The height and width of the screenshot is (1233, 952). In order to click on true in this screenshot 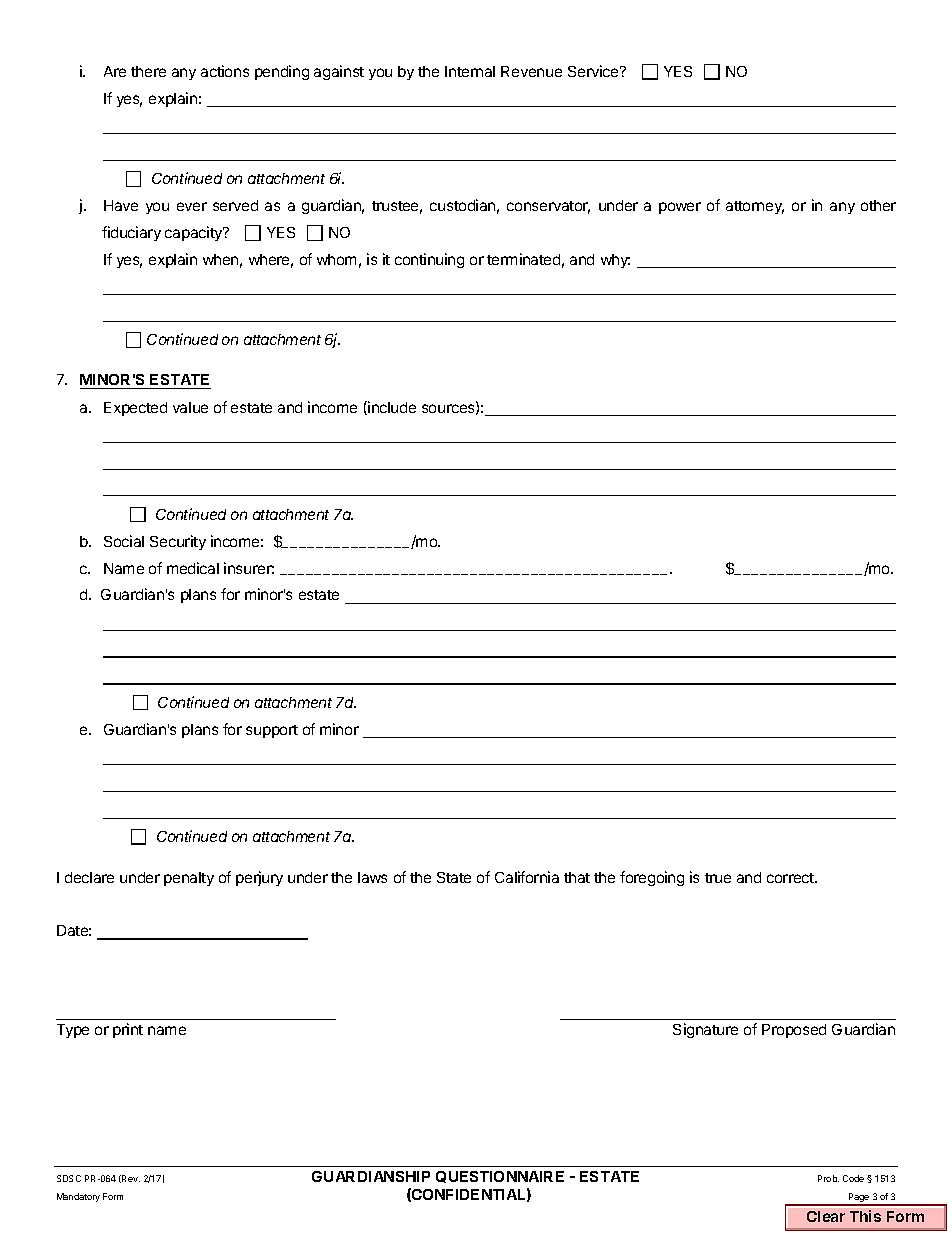, I will do `click(718, 878)`.
